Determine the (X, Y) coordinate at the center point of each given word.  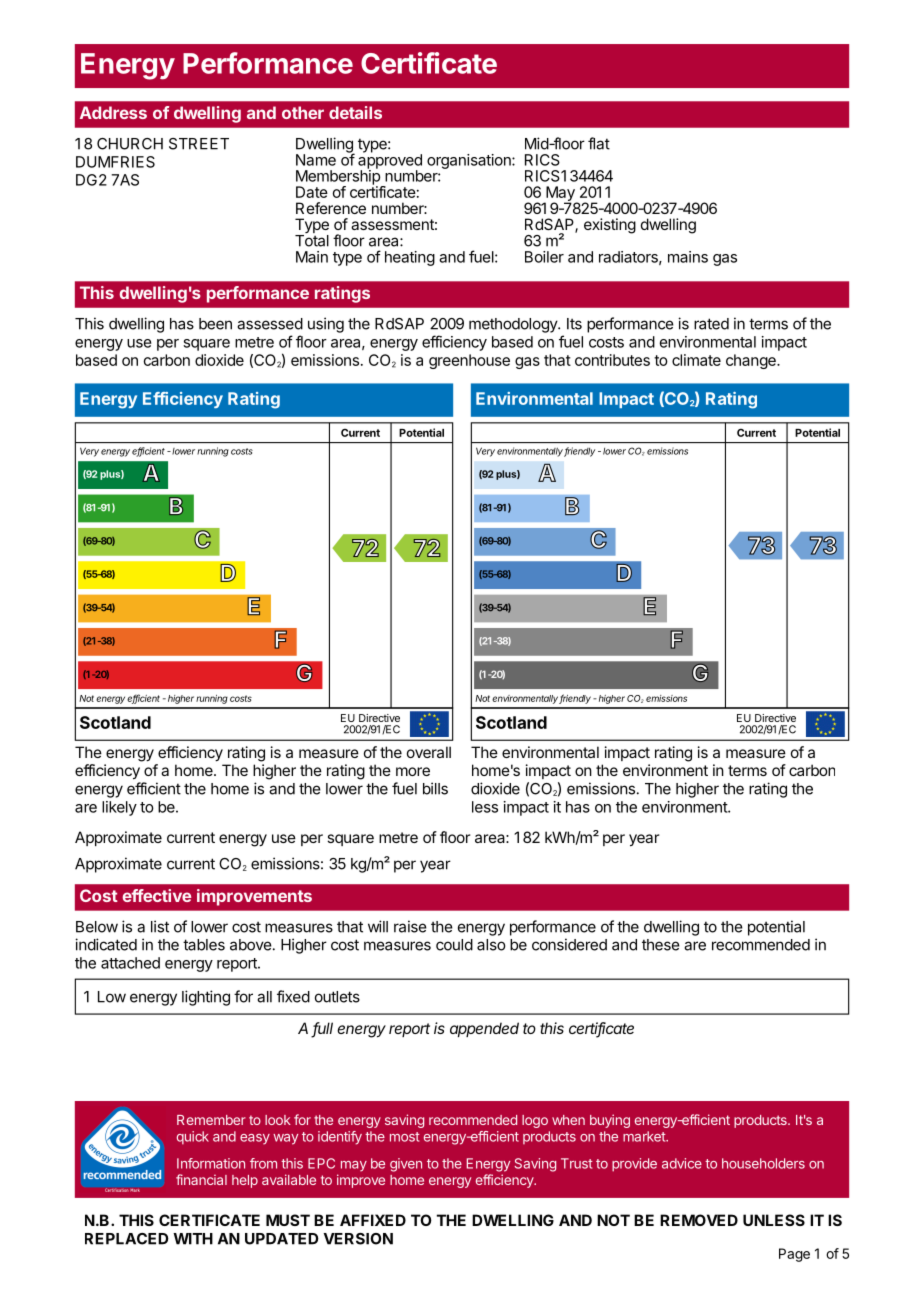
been (215, 324)
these (661, 945)
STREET (199, 144)
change (752, 361)
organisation (470, 161)
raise (410, 926)
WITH (193, 1239)
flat (599, 143)
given (406, 1165)
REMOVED (699, 1220)
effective (156, 895)
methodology (514, 325)
